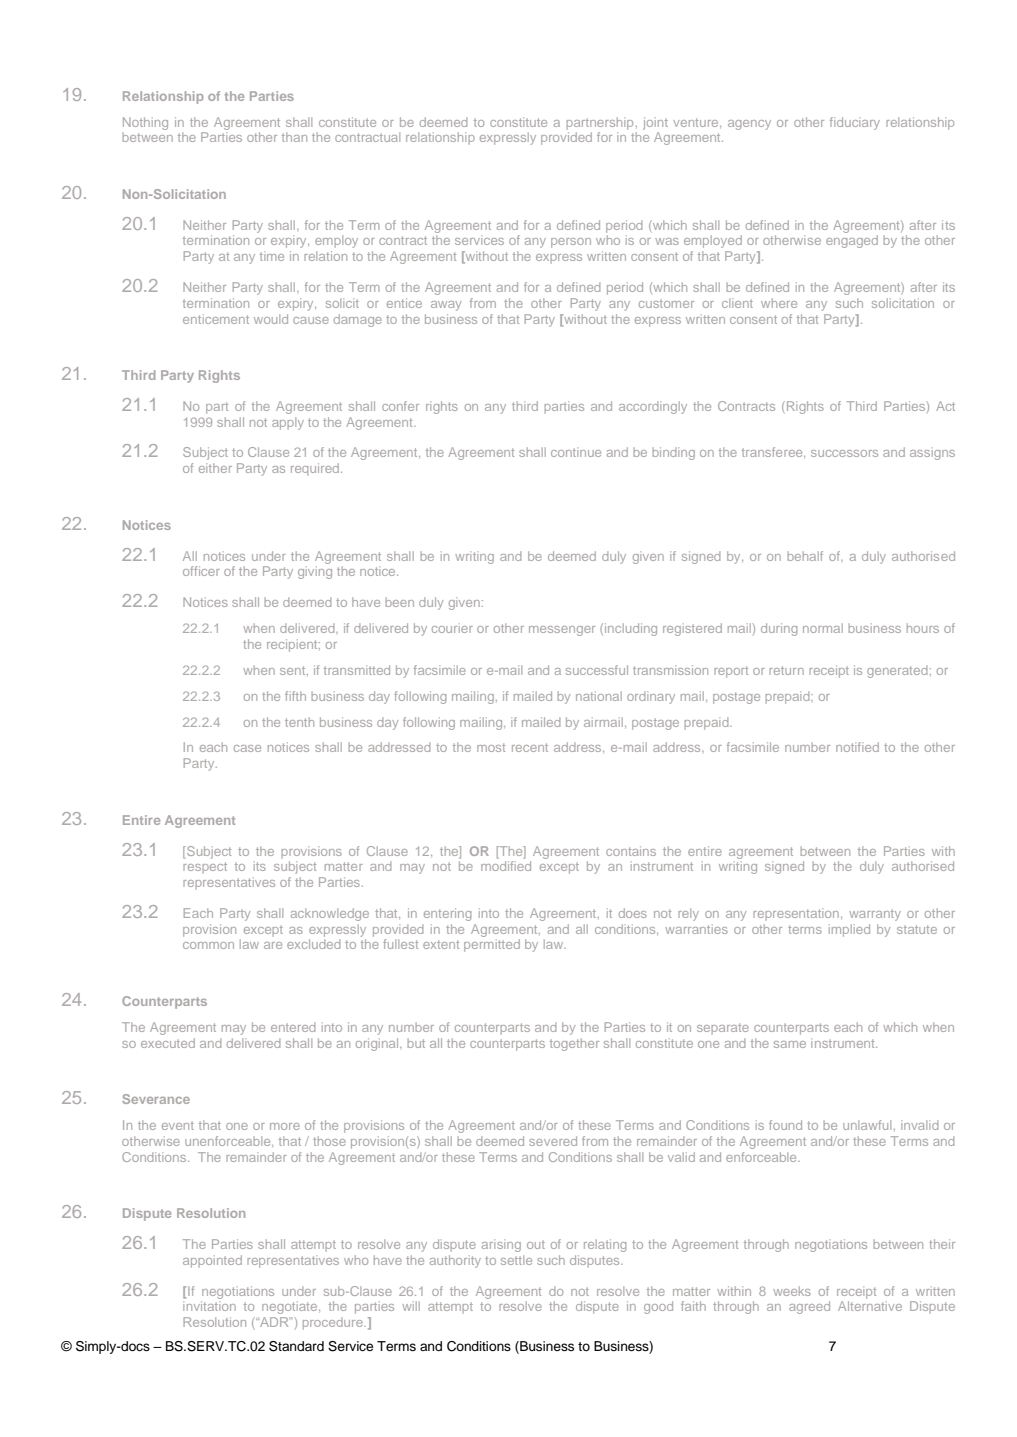 Image resolution: width=1017 pixels, height=1437 pixels. I want to click on modified, so click(506, 866).
